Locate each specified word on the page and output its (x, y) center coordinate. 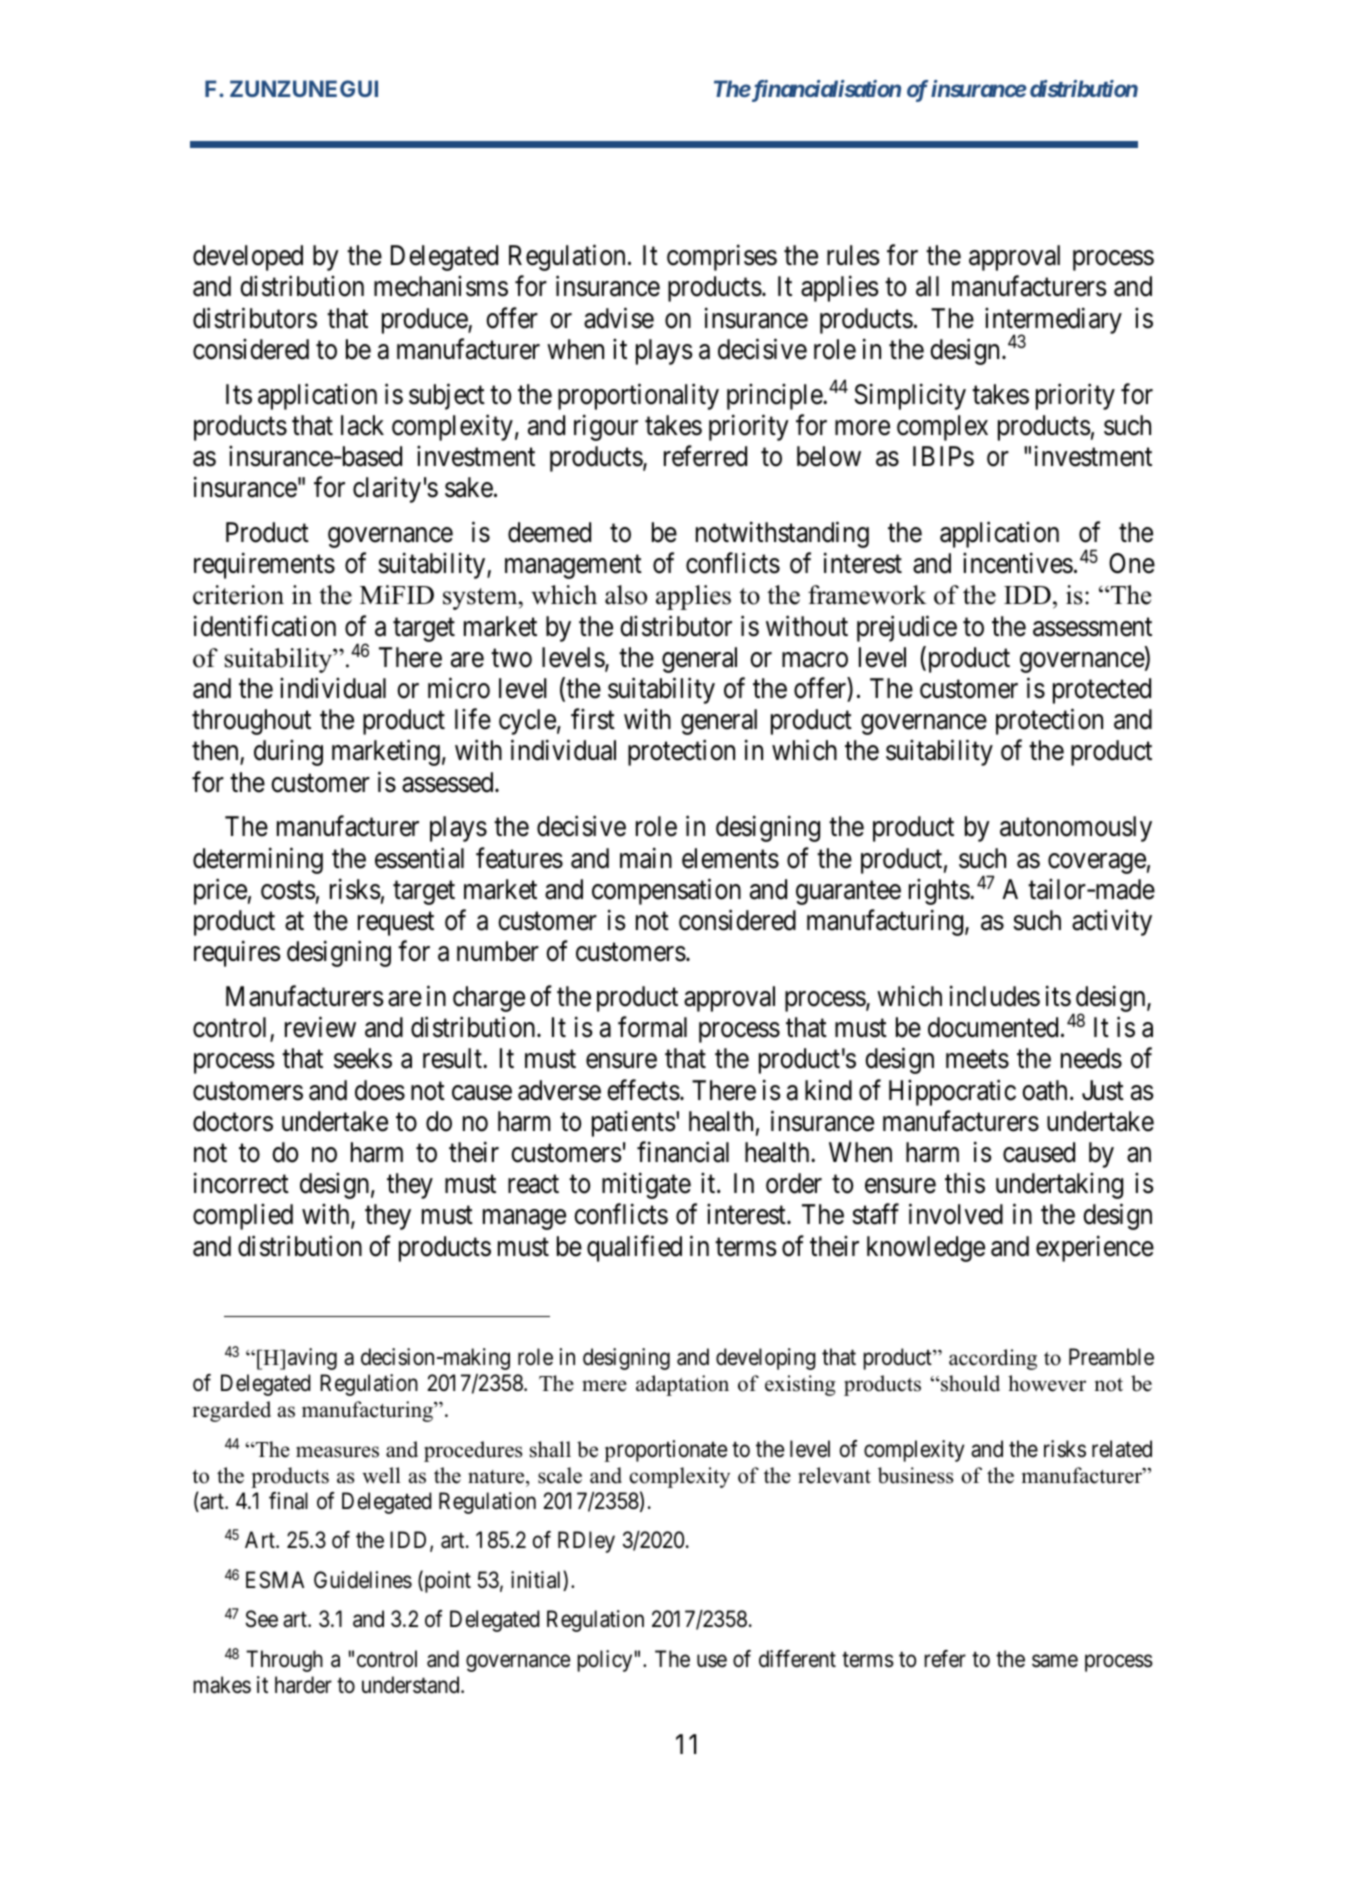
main (646, 858)
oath (1044, 1090)
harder (303, 1685)
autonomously (1076, 829)
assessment (1092, 627)
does (380, 1090)
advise (619, 318)
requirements (264, 566)
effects (643, 1090)
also (626, 595)
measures (337, 1452)
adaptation (682, 1385)
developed (248, 258)
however (1047, 1383)
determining (258, 860)
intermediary (1053, 321)
